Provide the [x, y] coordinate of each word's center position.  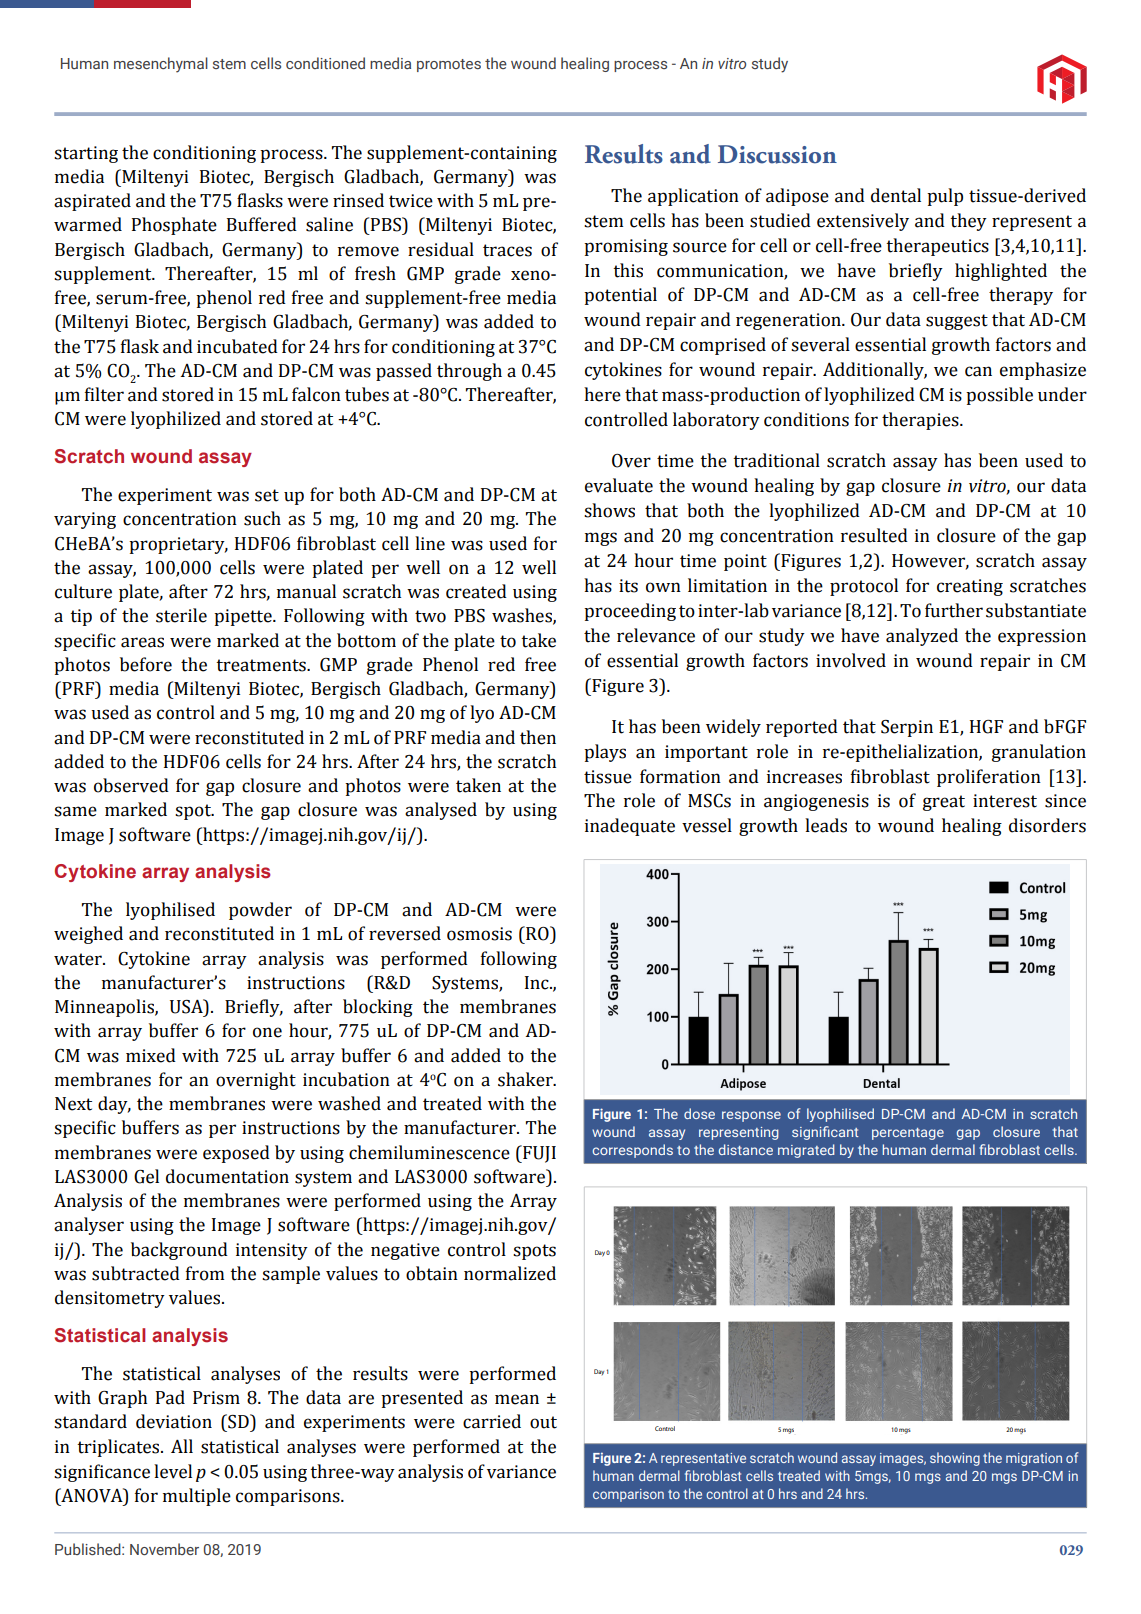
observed [131, 785]
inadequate [630, 827]
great [944, 803]
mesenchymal [161, 65]
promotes [449, 65]
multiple [197, 1497]
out [543, 1422]
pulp [945, 197]
